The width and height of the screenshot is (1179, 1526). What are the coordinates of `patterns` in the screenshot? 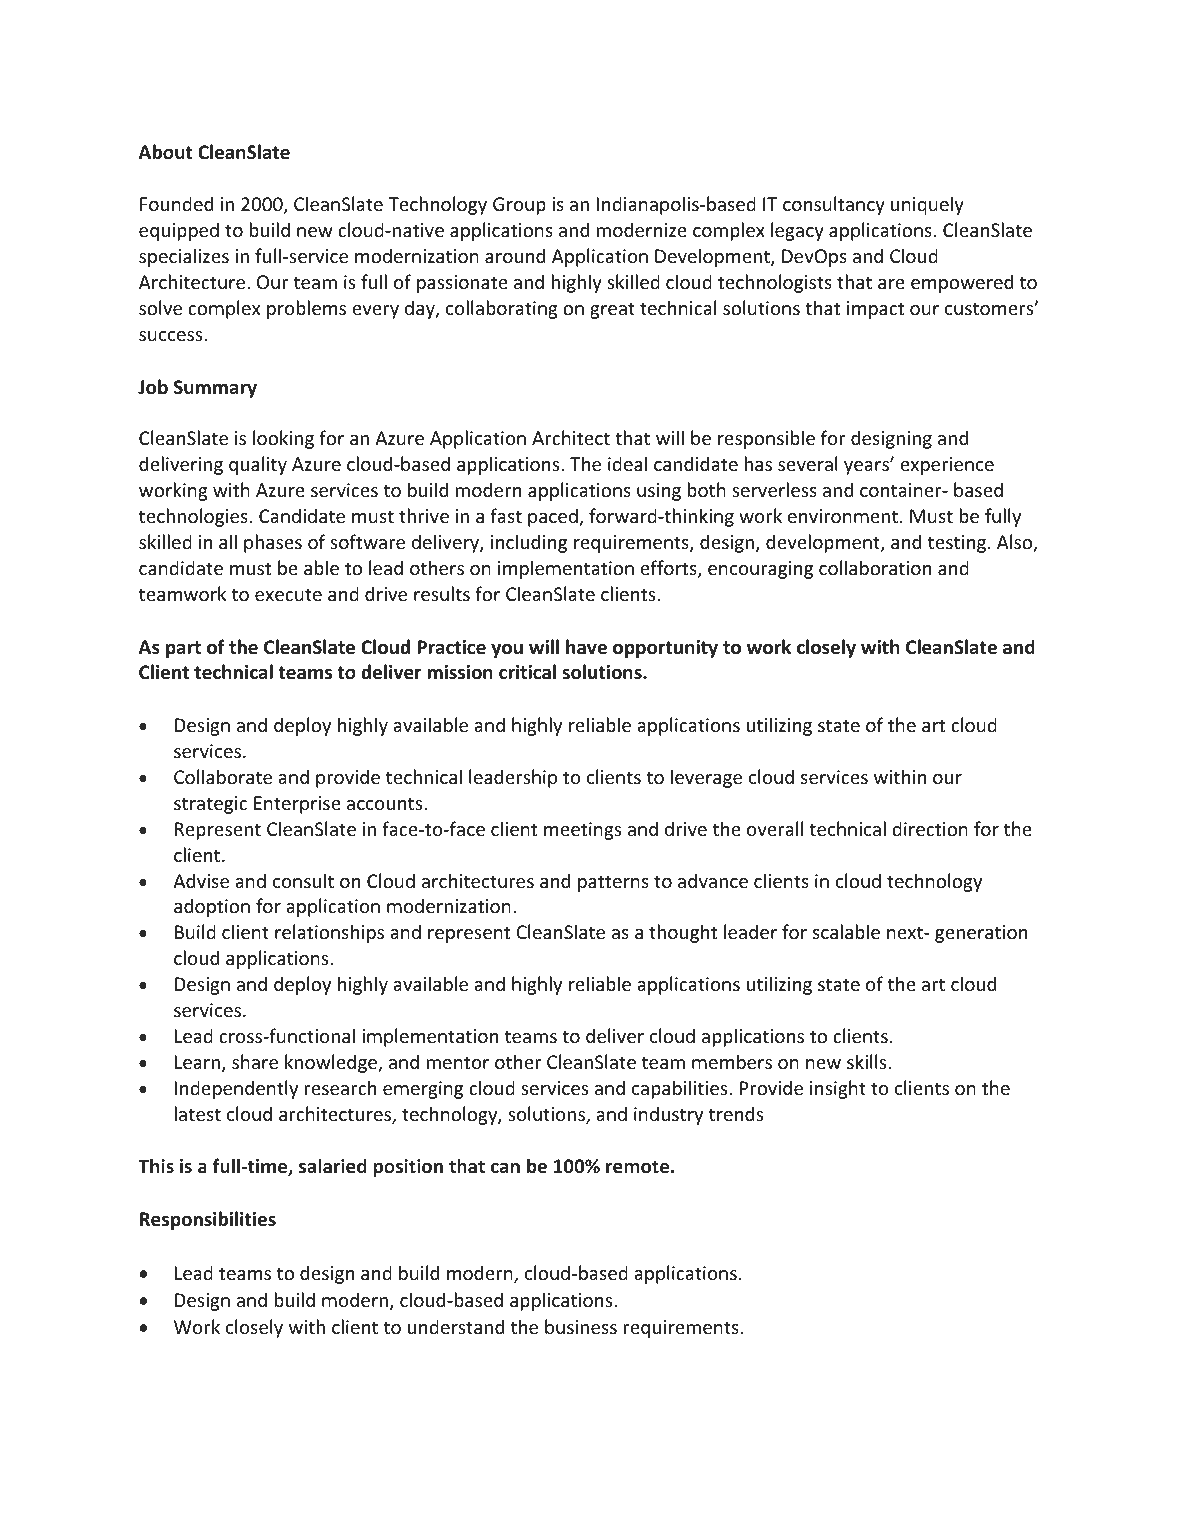 It's located at (613, 883).
